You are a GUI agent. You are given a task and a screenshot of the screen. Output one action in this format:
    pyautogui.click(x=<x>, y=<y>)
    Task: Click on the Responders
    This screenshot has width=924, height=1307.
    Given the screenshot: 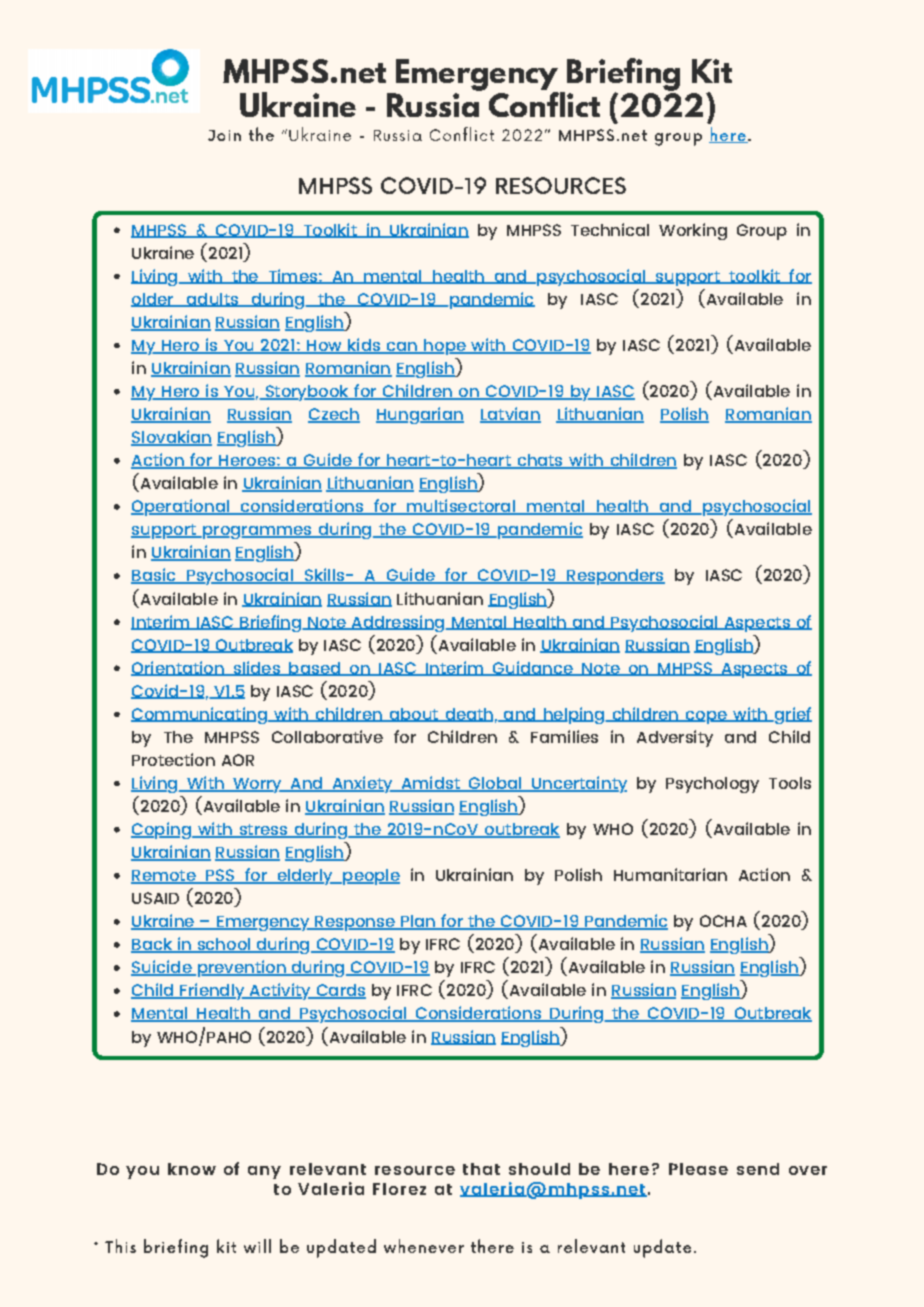 What is the action you would take?
    pyautogui.click(x=615, y=577)
